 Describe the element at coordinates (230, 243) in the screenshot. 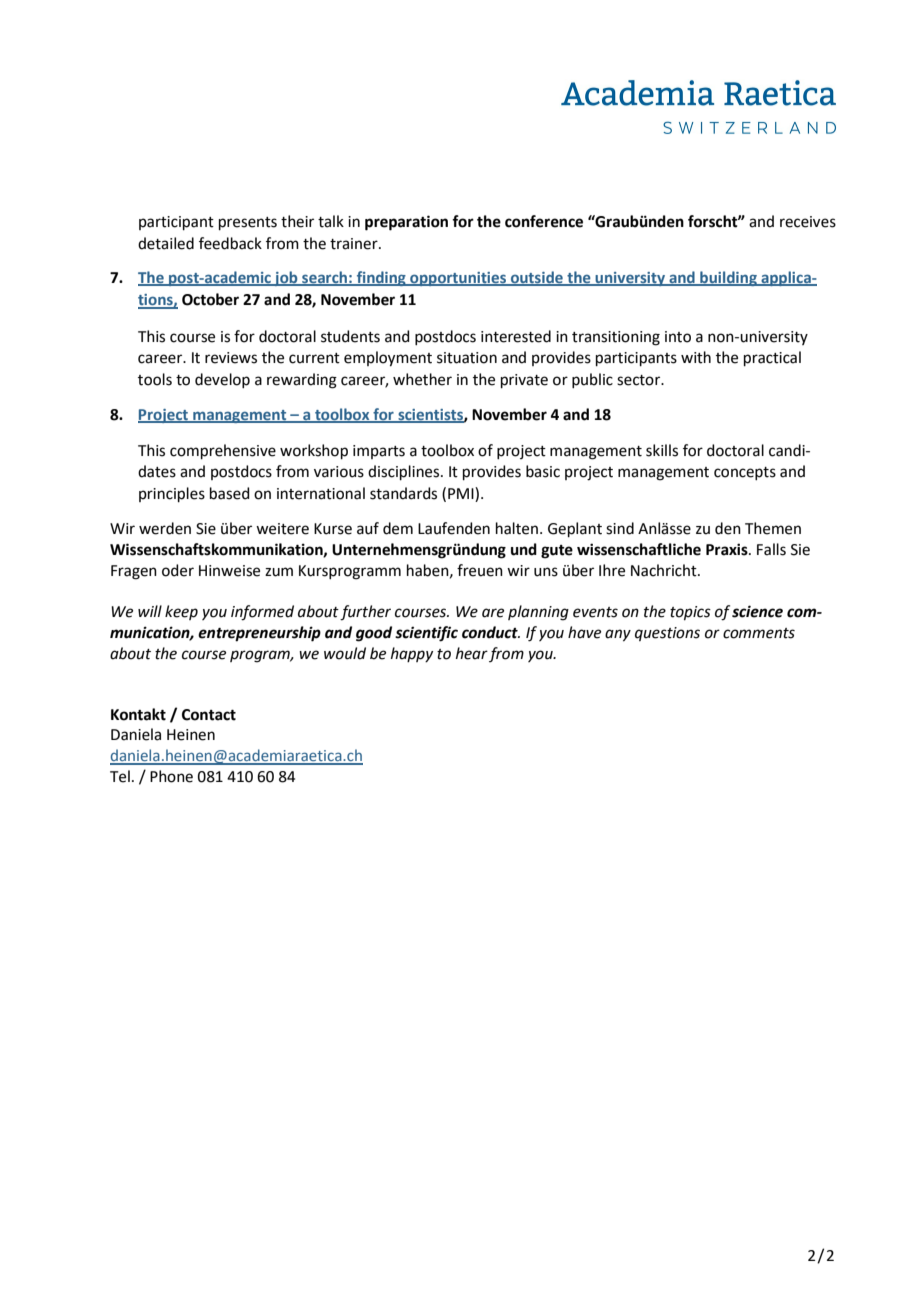

I see `feedback` at that location.
